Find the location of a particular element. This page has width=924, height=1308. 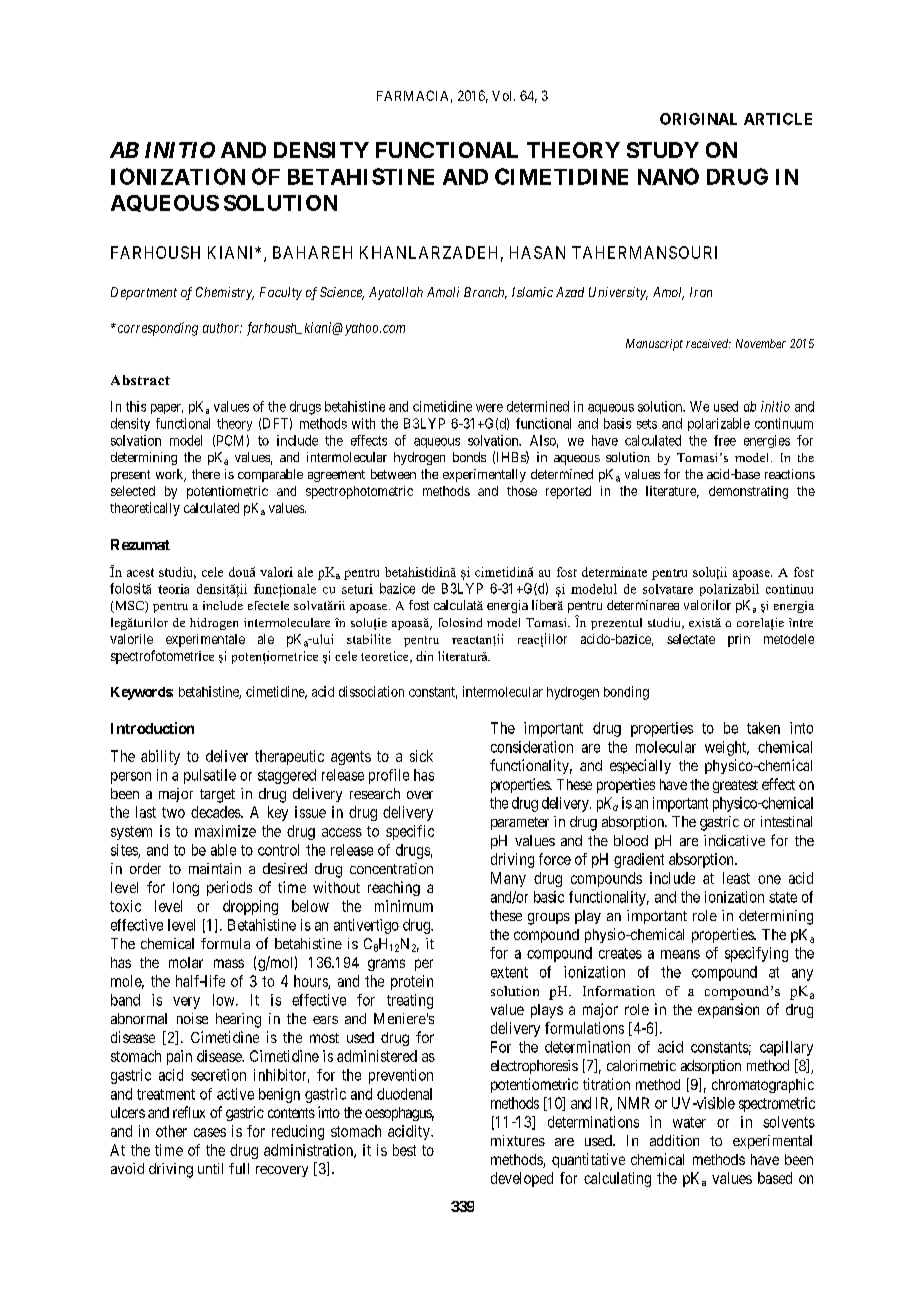

Chemistry is located at coordinates (225, 293).
